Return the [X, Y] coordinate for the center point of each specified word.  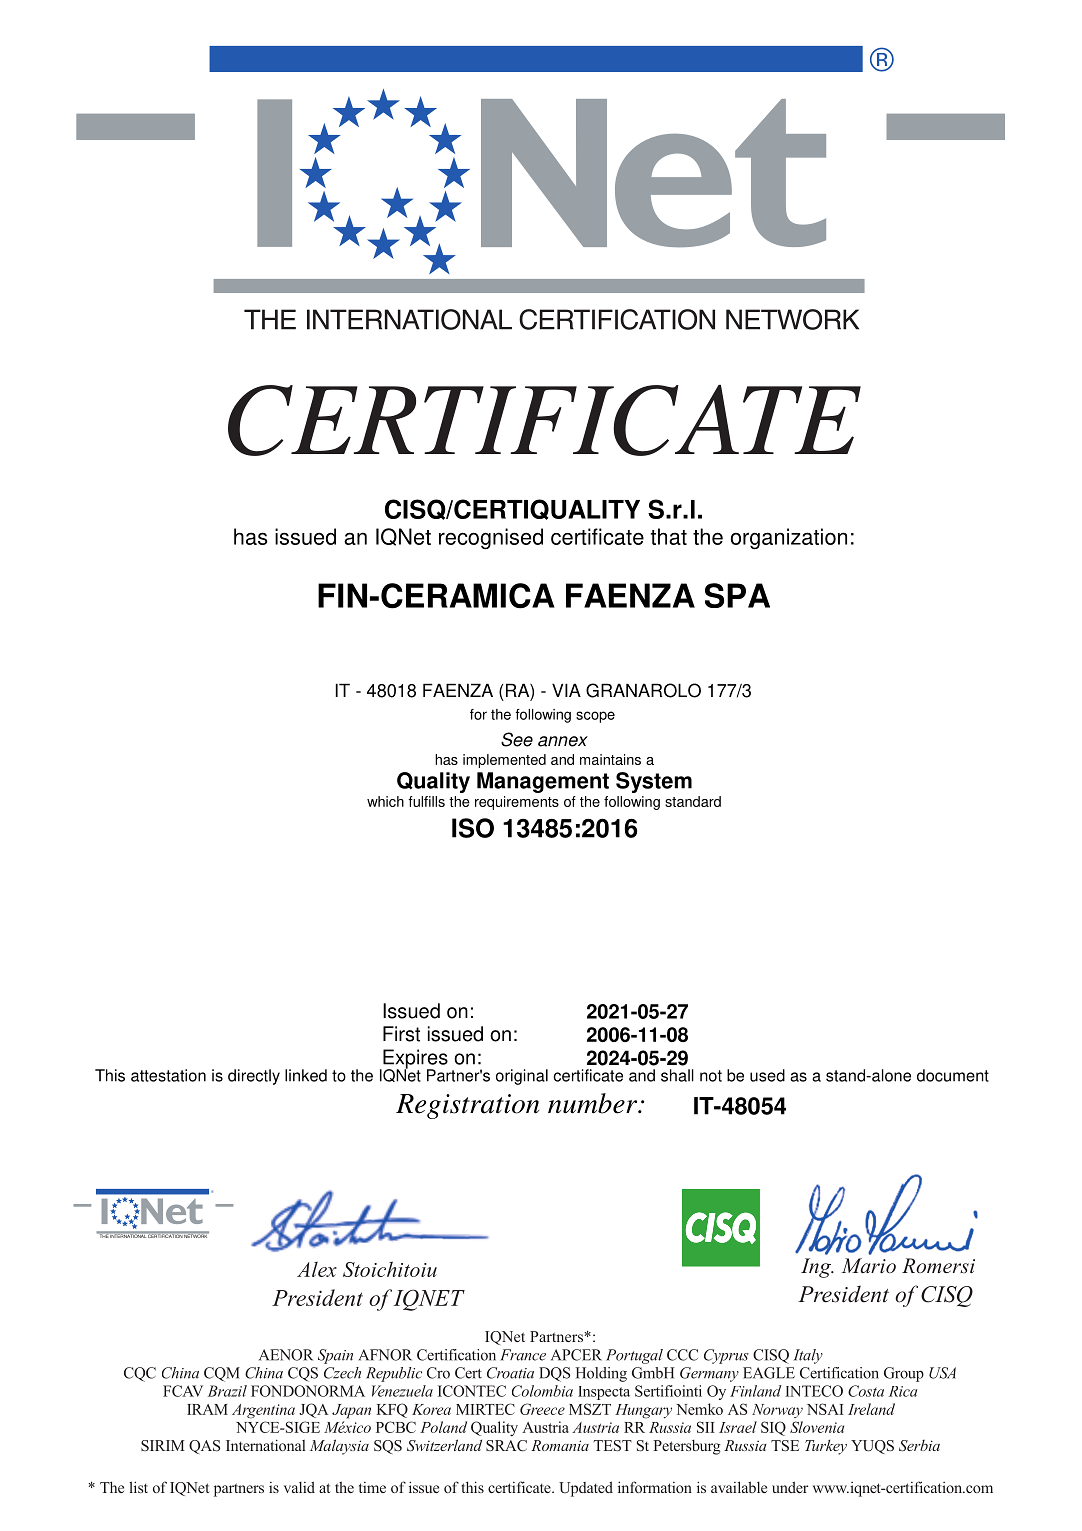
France [523, 1355]
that [669, 536]
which [385, 801]
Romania [560, 1445]
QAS [204, 1447]
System [654, 782]
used [767, 1075]
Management [543, 782]
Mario [868, 1265]
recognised [491, 539]
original [522, 1077]
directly [254, 1077]
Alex [317, 1269]
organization [789, 539]
